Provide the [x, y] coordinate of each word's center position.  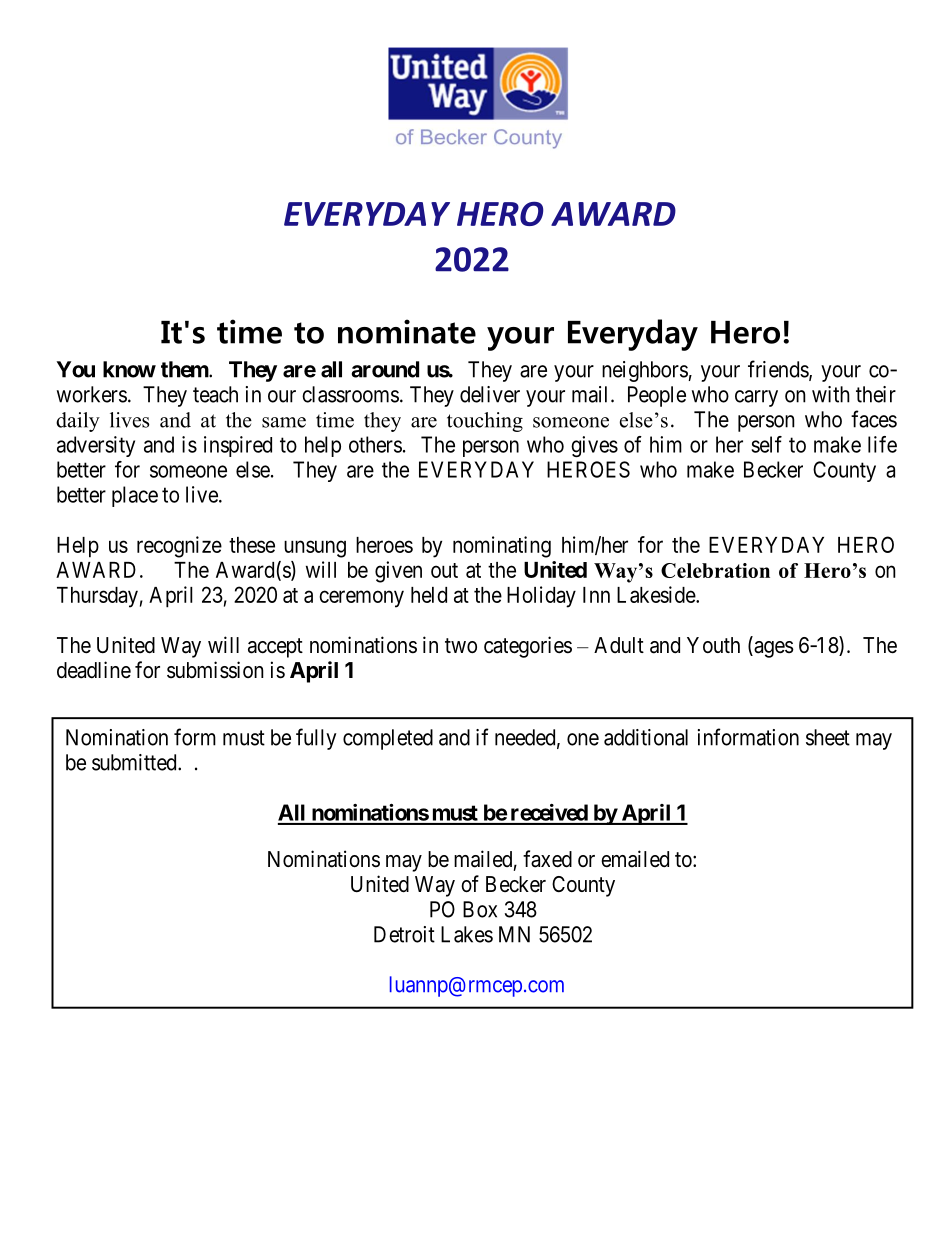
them [185, 369]
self [766, 444]
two [461, 645]
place [135, 496]
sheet [828, 737]
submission [215, 670]
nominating [502, 547]
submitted [135, 762]
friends [779, 370]
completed [388, 739]
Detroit [404, 934]
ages [773, 649]
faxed [547, 859]
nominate [407, 331]
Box [480, 909]
